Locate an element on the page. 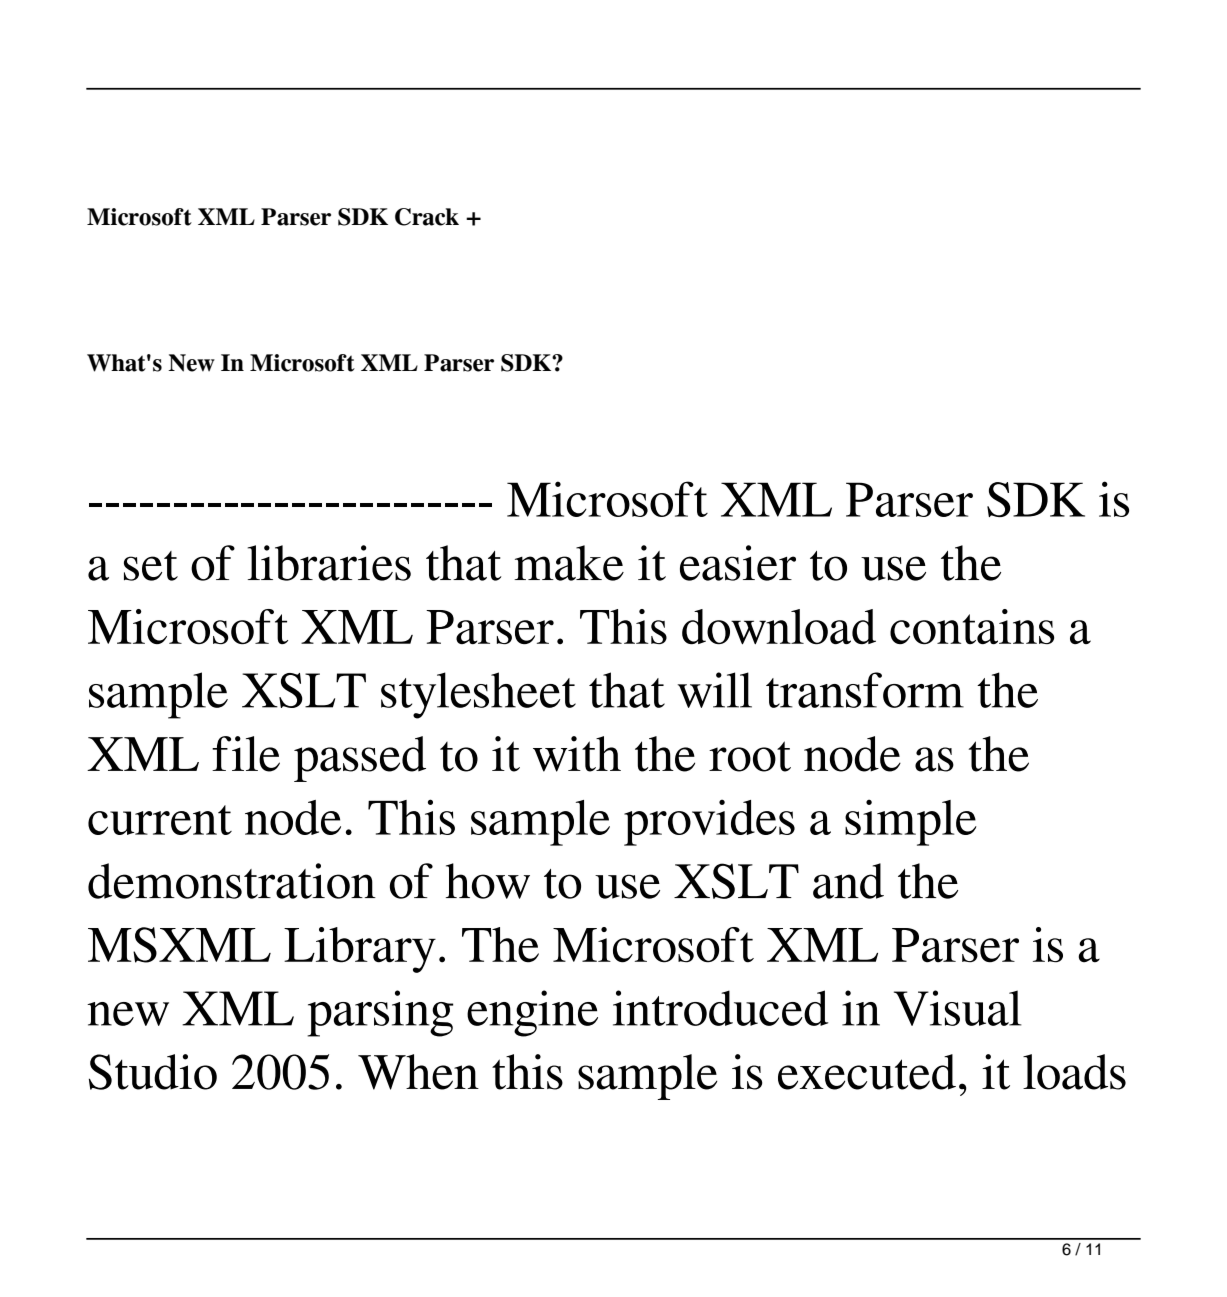  simple is located at coordinates (911, 822).
